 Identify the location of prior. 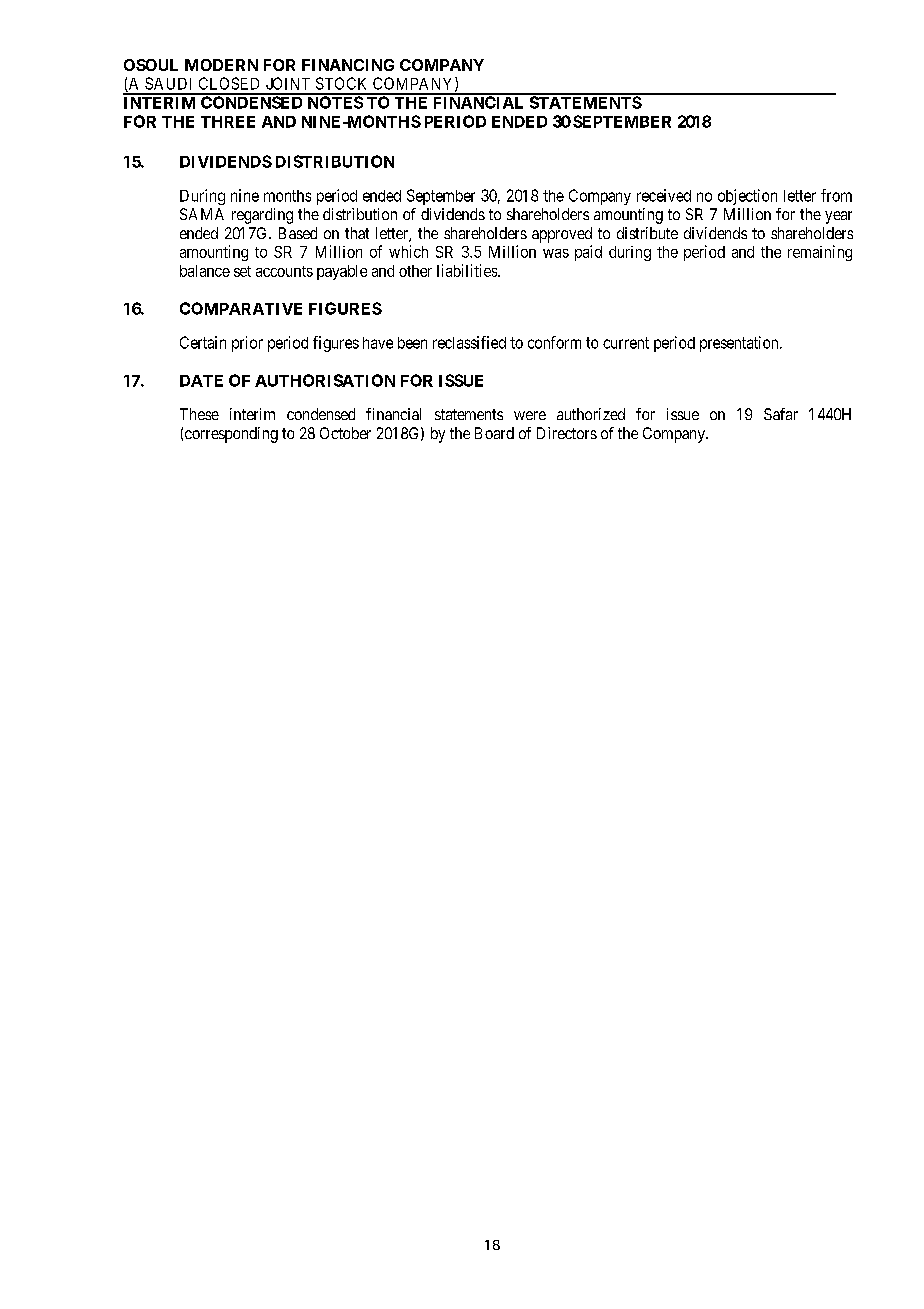
(247, 344).
